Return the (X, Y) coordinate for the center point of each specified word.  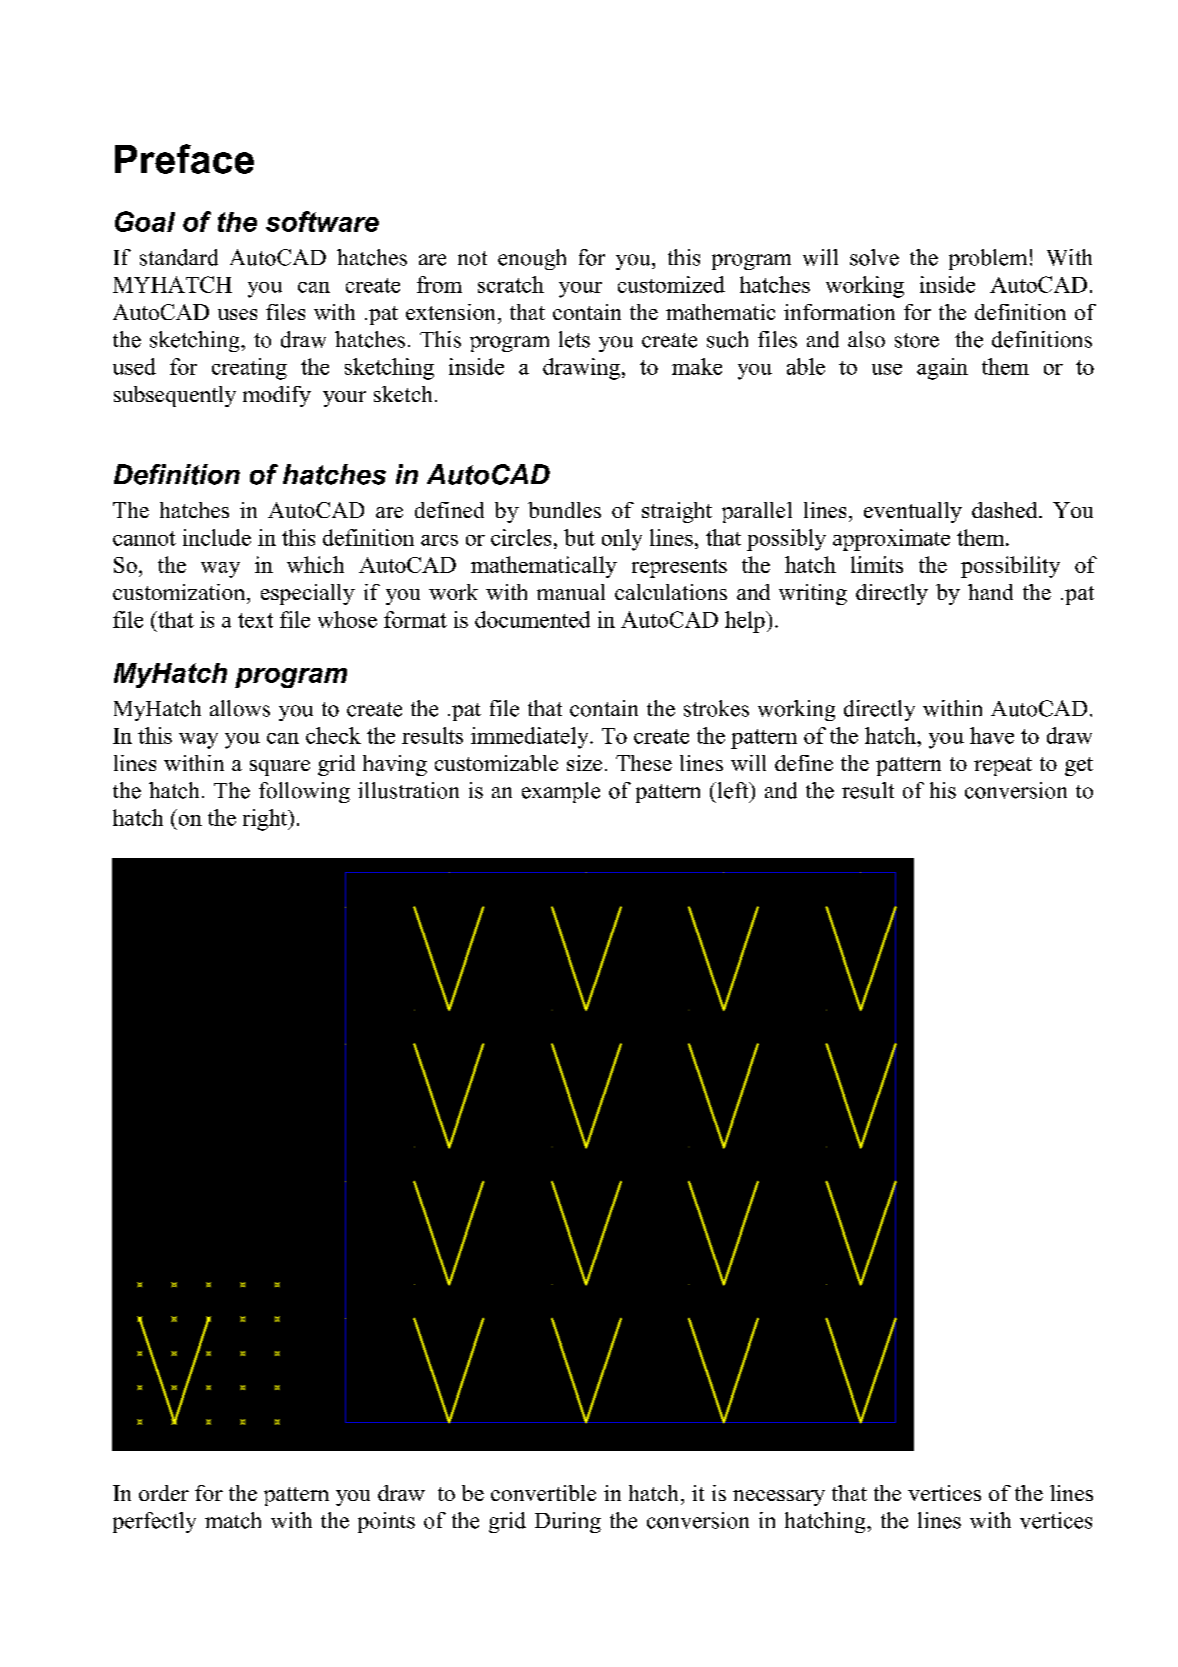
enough (532, 259)
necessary (779, 1498)
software (322, 221)
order (164, 1493)
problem (988, 259)
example (561, 792)
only (622, 540)
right (266, 820)
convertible (543, 1493)
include (217, 537)
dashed (1006, 510)
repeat (1003, 766)
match (233, 1520)
